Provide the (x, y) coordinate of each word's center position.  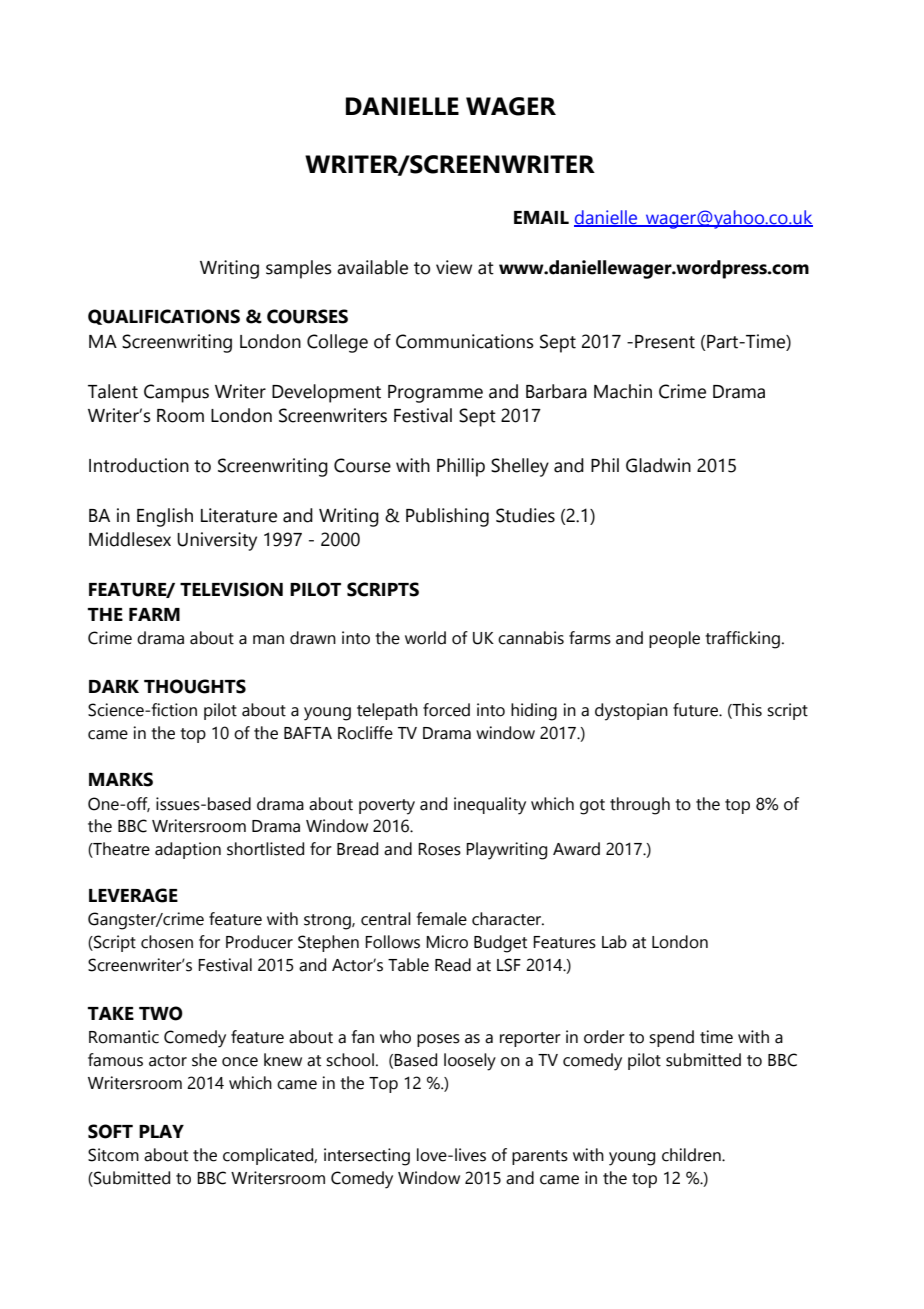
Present (665, 342)
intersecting (367, 1157)
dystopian (631, 712)
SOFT (110, 1131)
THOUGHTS (195, 686)
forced (446, 710)
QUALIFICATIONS (164, 317)
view (454, 267)
